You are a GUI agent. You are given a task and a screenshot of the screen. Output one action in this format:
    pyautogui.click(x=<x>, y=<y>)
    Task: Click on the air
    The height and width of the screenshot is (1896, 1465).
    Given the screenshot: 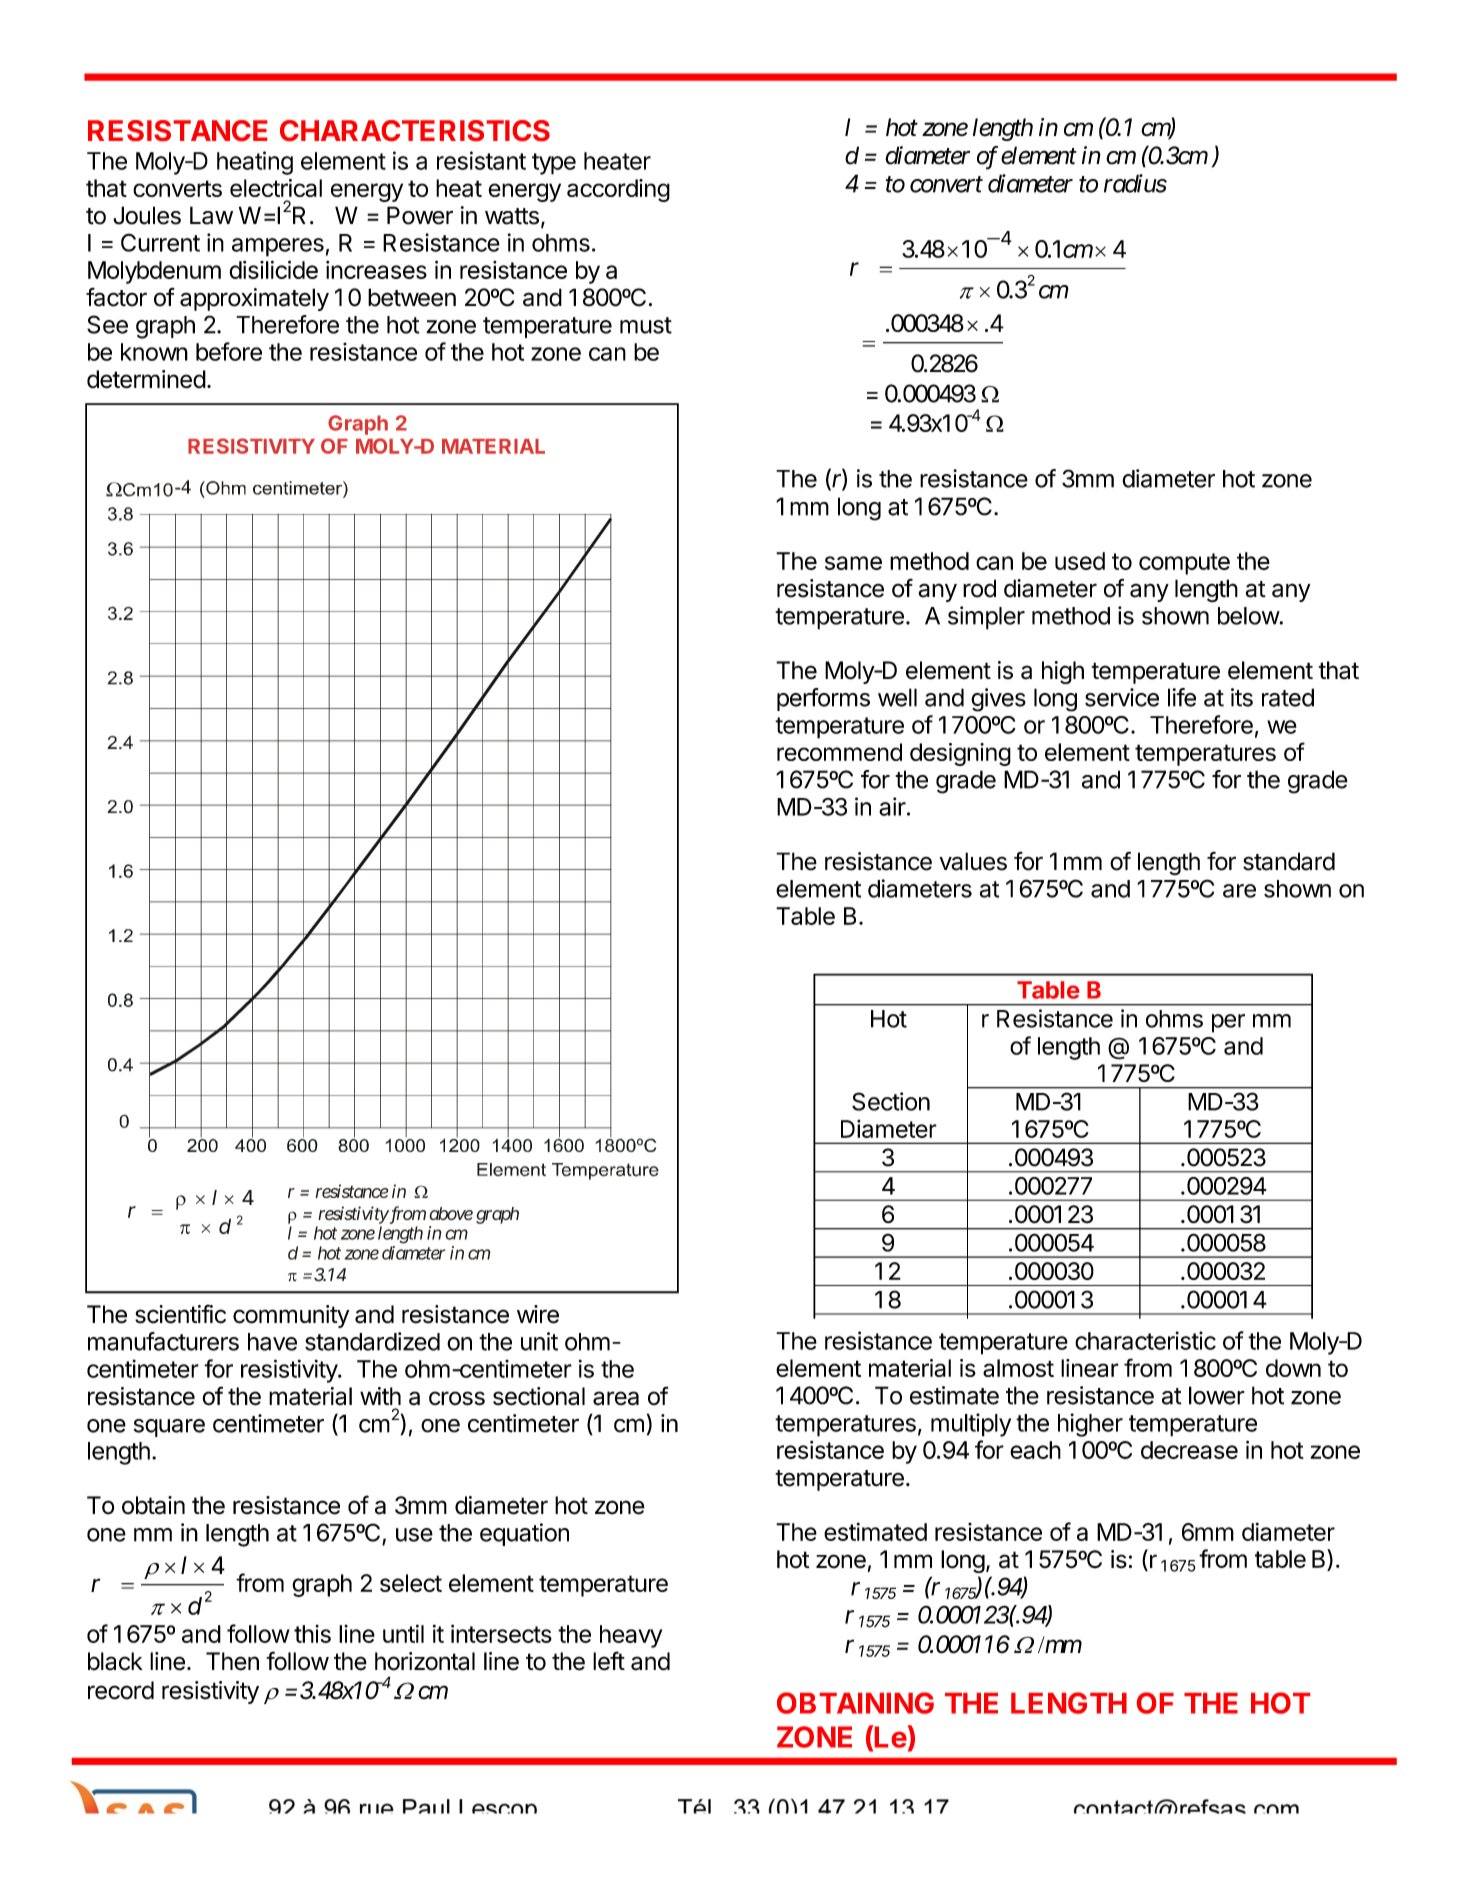 What is the action you would take?
    pyautogui.click(x=892, y=806)
